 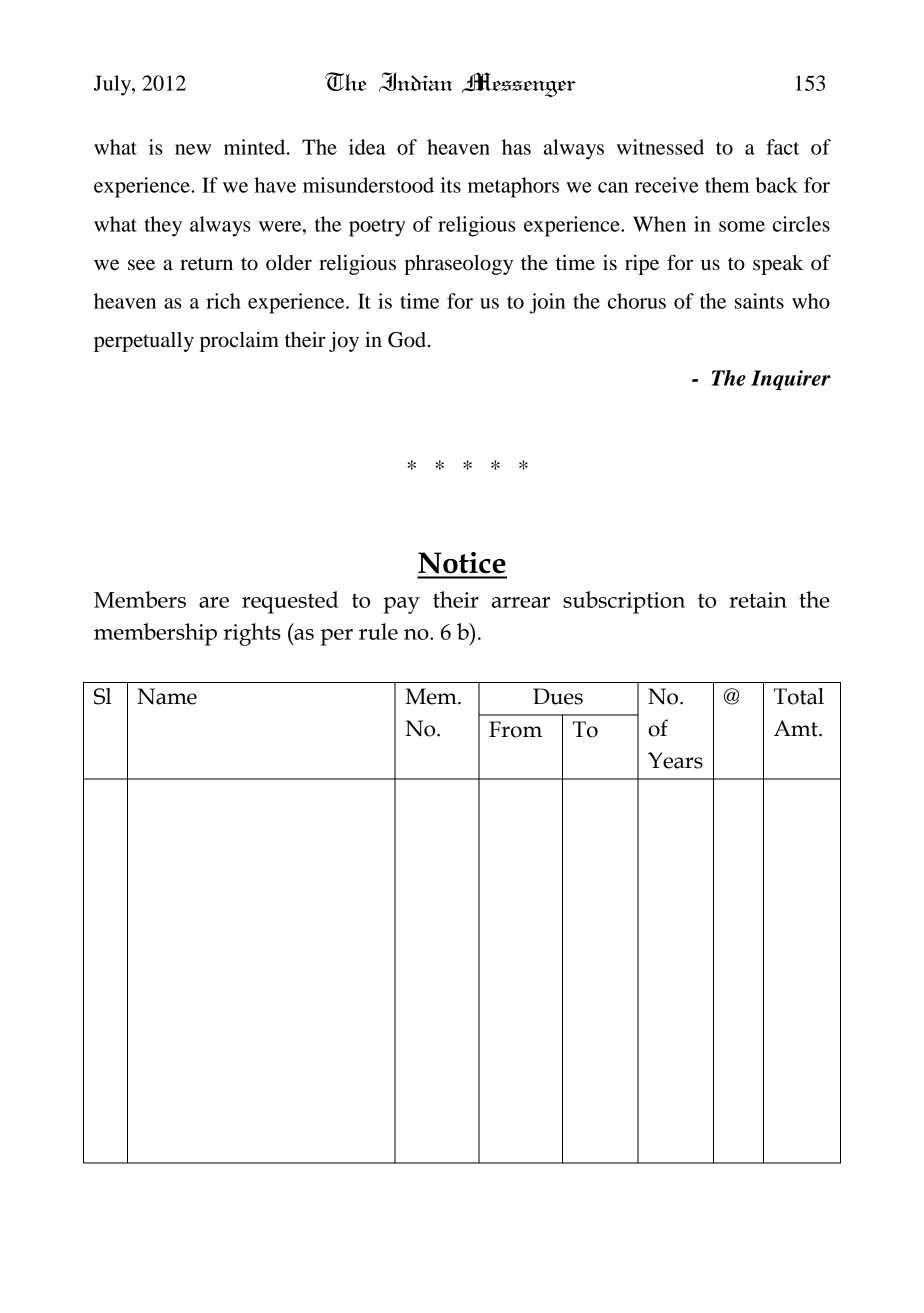 I want to click on speak, so click(x=778, y=265).
